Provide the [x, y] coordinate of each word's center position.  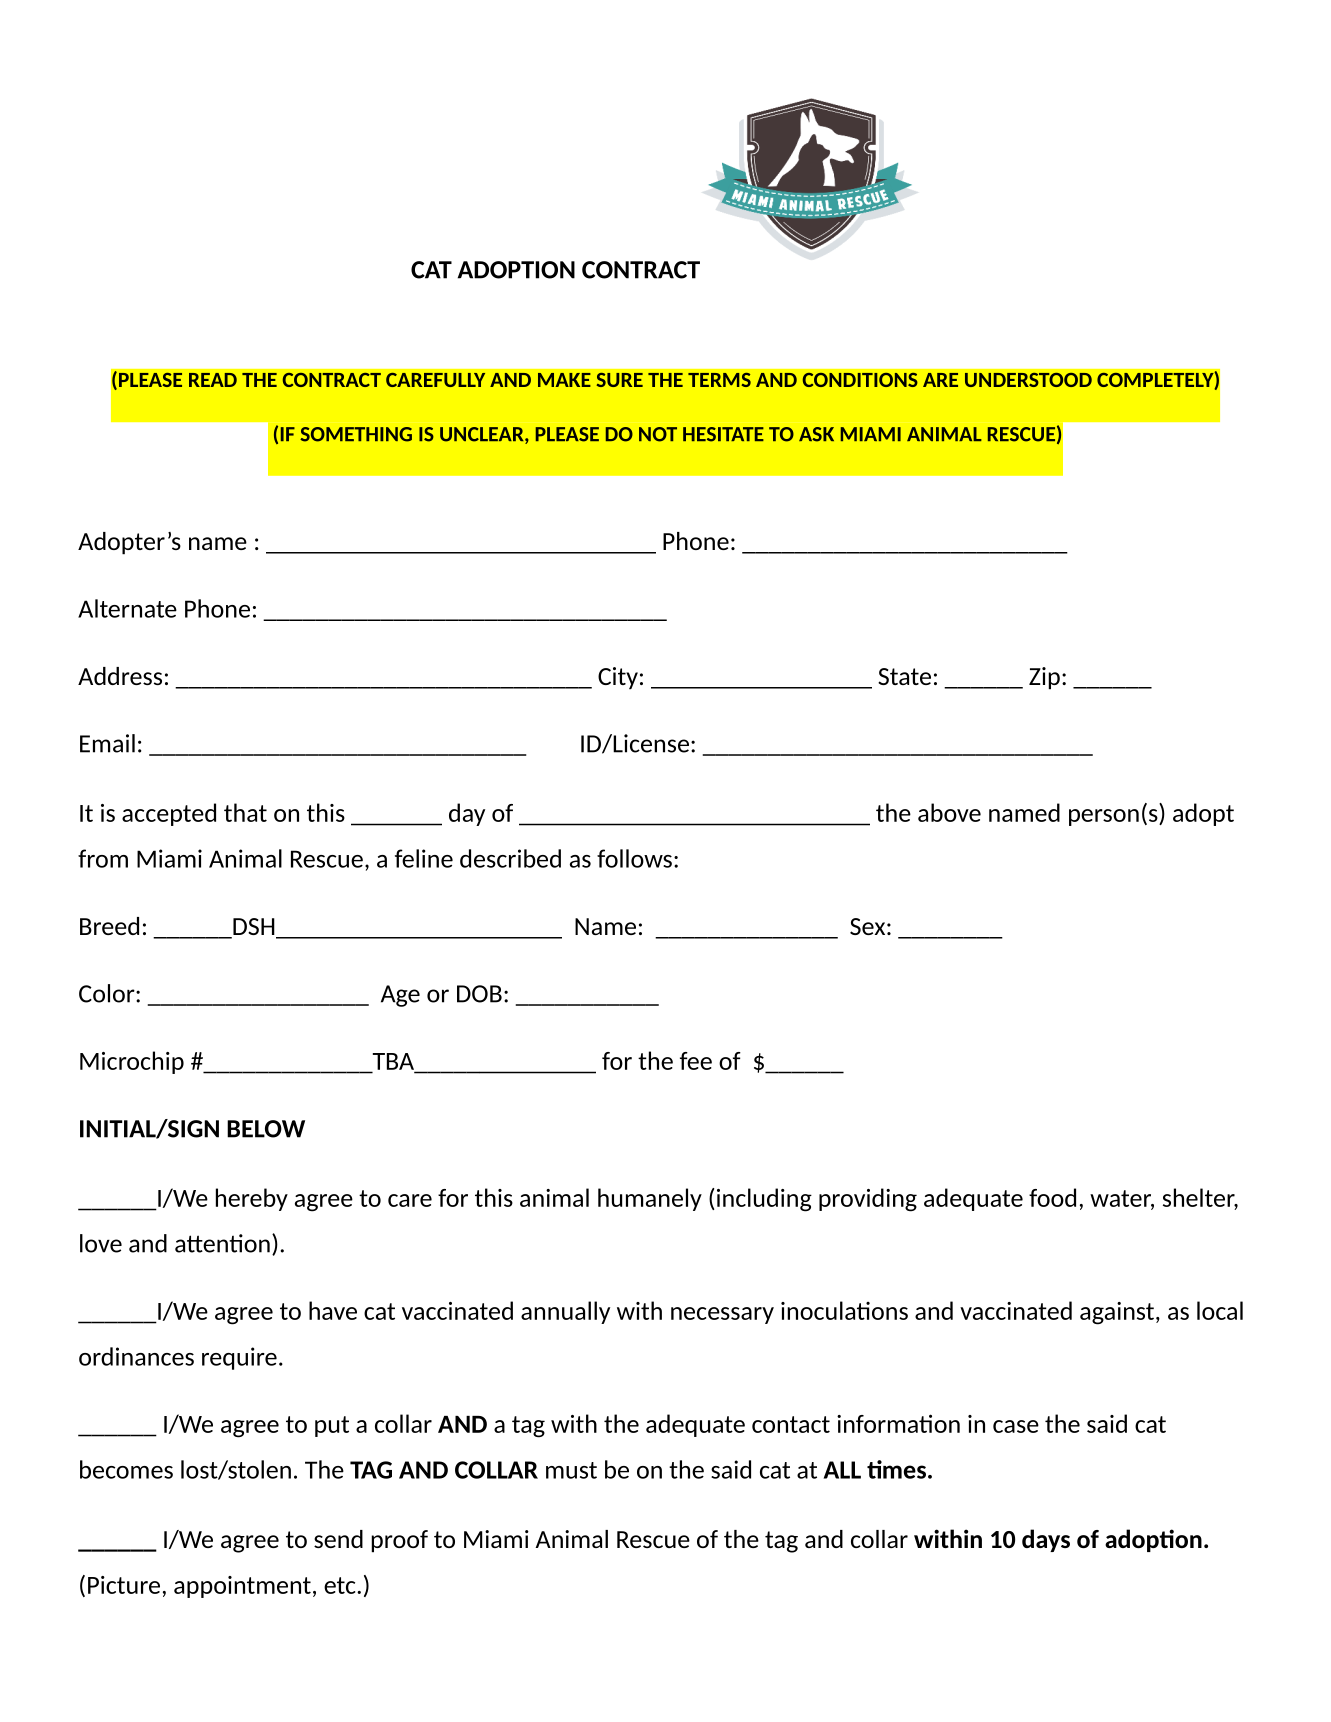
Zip [1044, 678]
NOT [658, 434]
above [949, 812]
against [1118, 1313]
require [239, 1358]
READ [213, 380]
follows [634, 858]
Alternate [127, 608]
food [1052, 1197]
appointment [242, 1587]
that [245, 812]
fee [696, 1061]
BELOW [266, 1129]
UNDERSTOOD [1028, 380]
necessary [722, 1315]
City [618, 678]
